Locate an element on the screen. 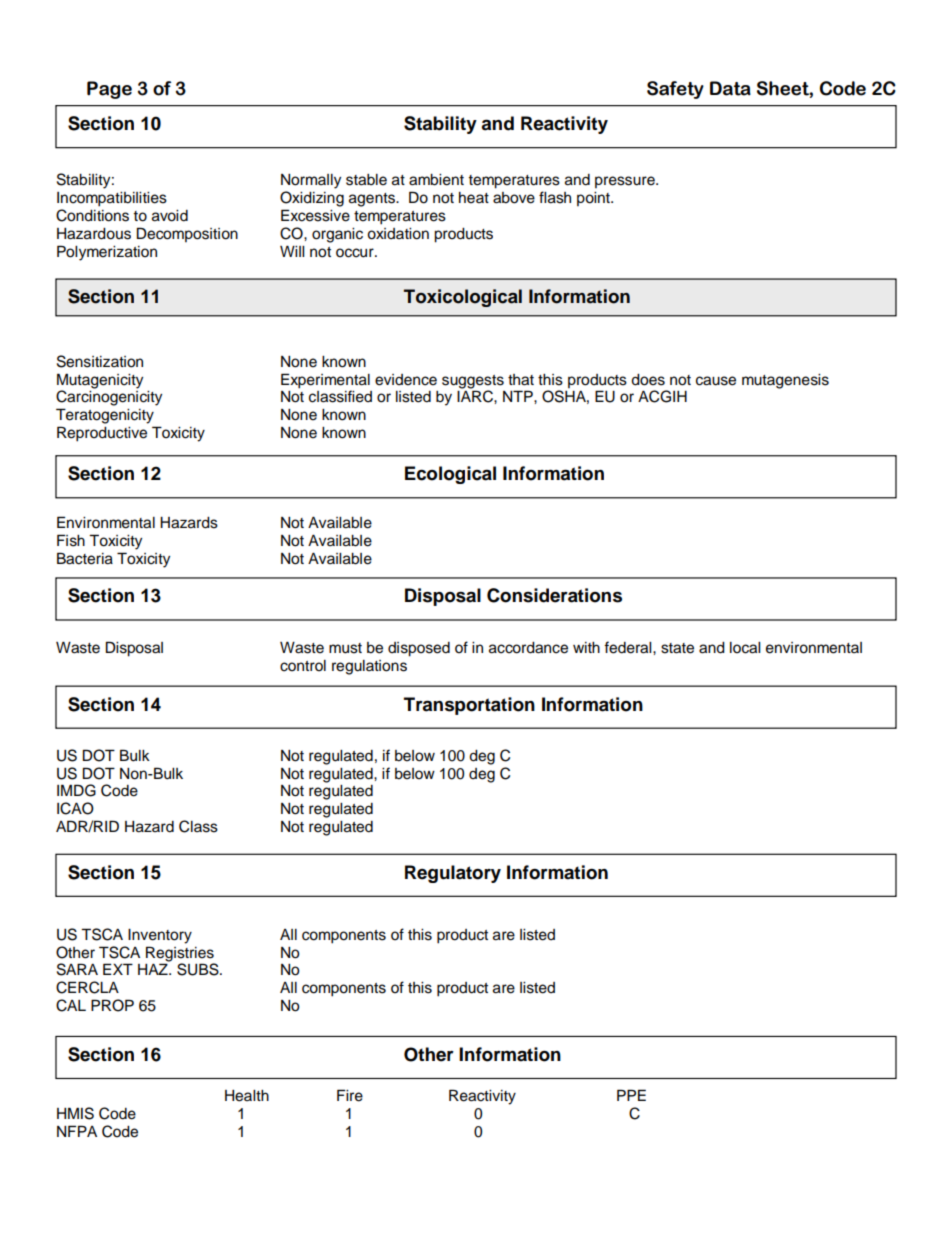 Image resolution: width=952 pixels, height=1233 pixels. Page is located at coordinates (109, 90).
